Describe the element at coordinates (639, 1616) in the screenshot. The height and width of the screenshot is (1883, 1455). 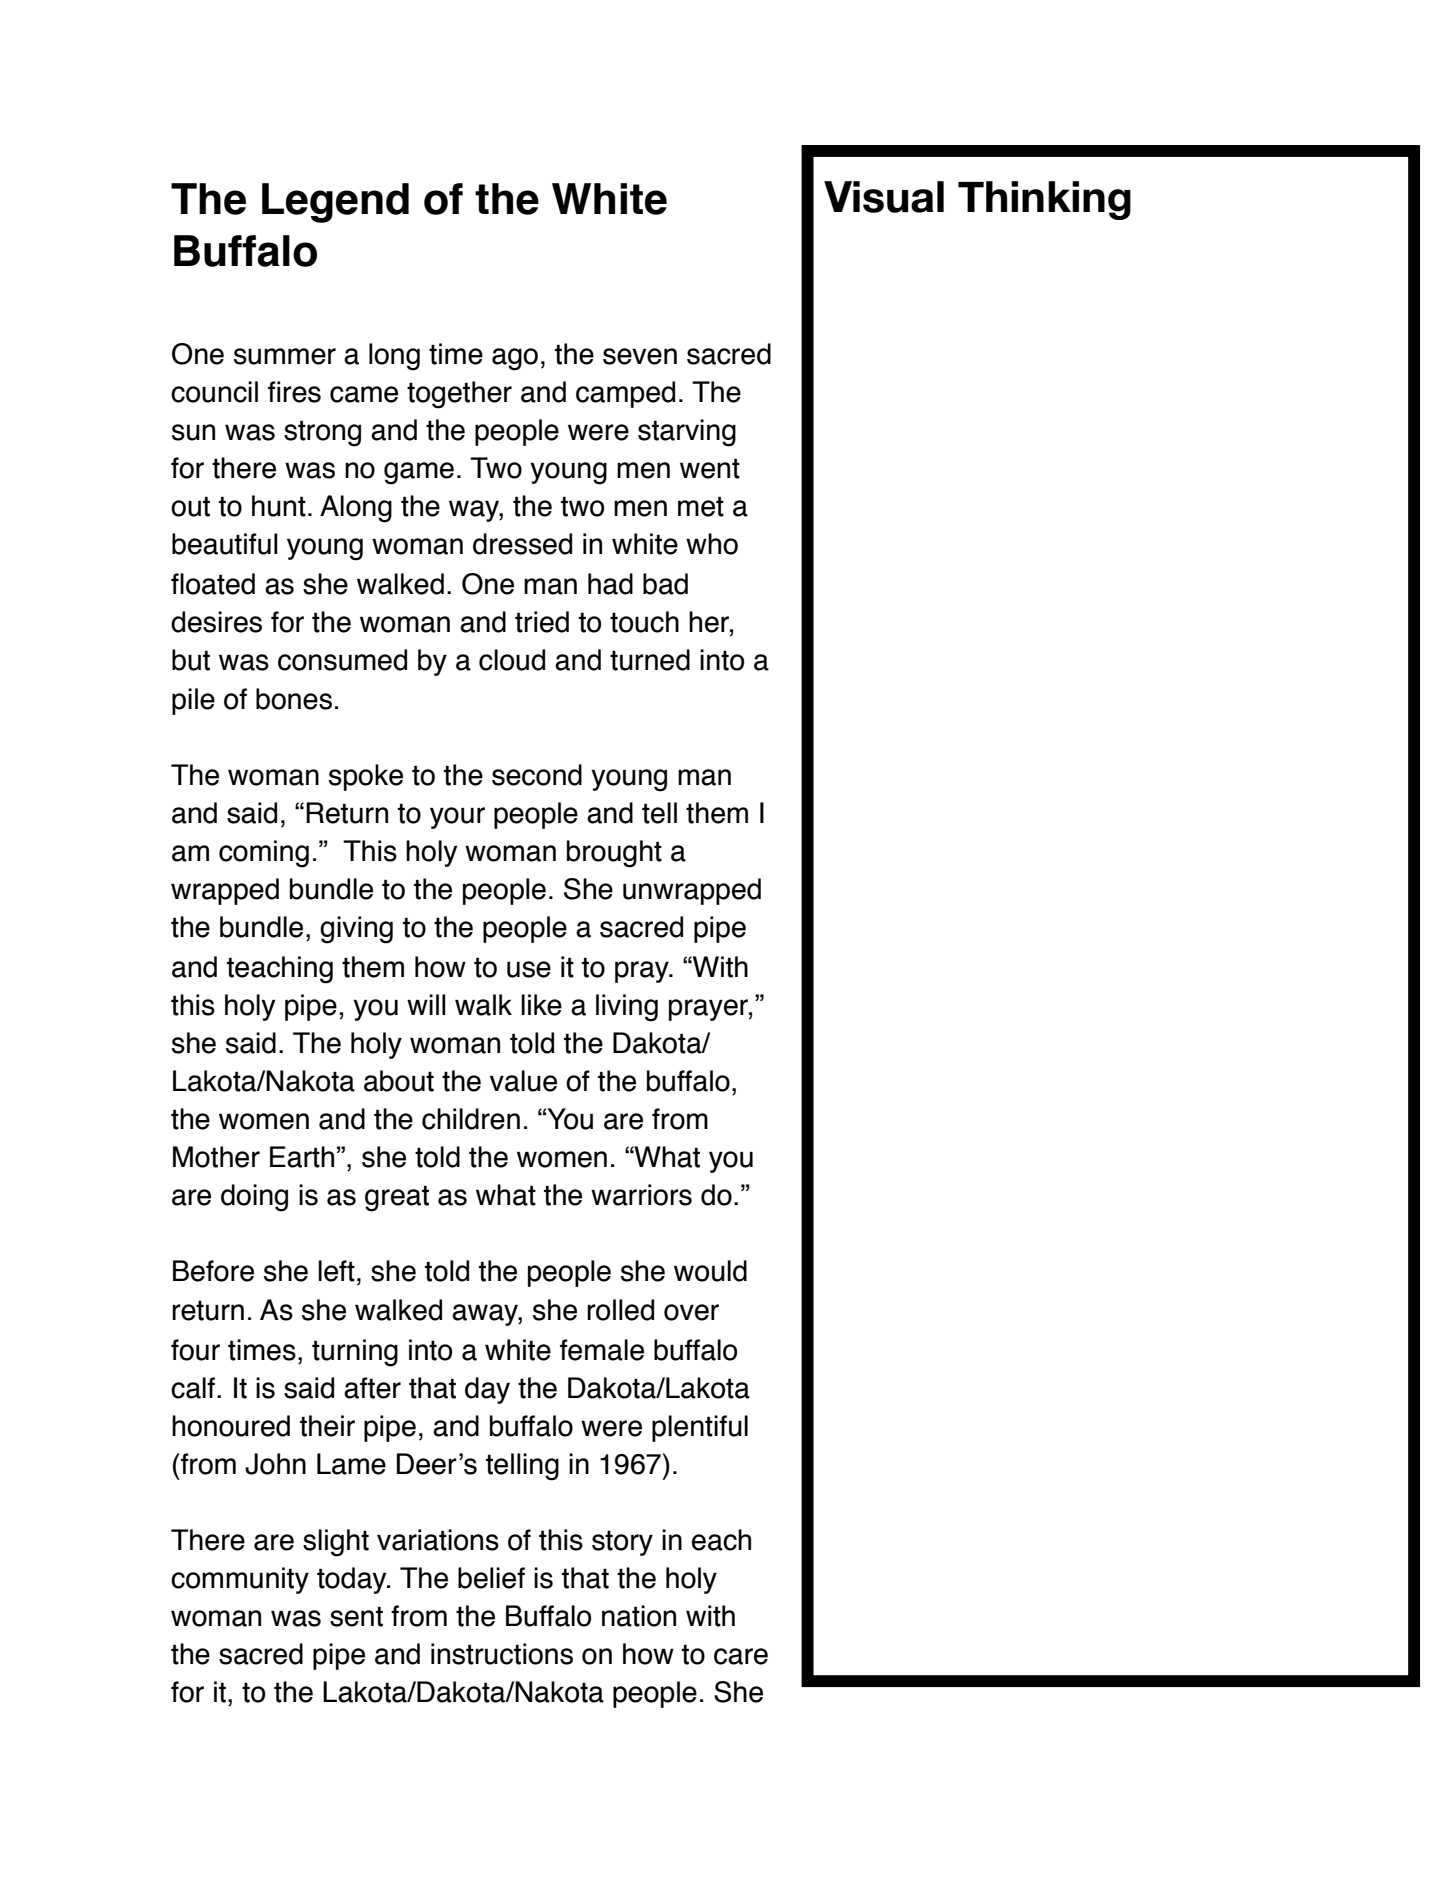
I see `nation` at that location.
